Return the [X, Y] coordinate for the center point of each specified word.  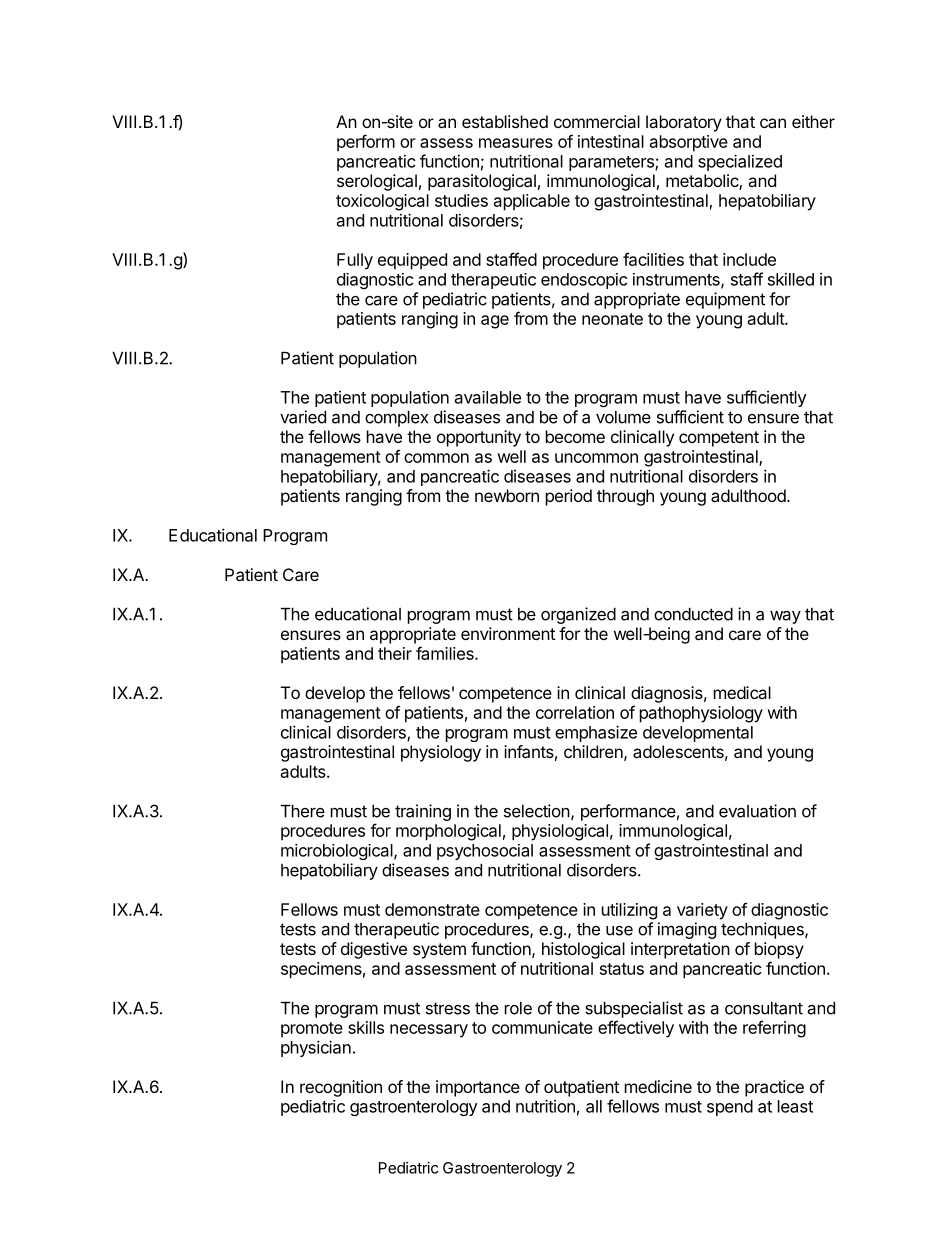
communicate [542, 1027]
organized [578, 615]
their [395, 653]
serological [377, 182]
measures [516, 143]
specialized [740, 162]
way [785, 617]
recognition [341, 1088]
